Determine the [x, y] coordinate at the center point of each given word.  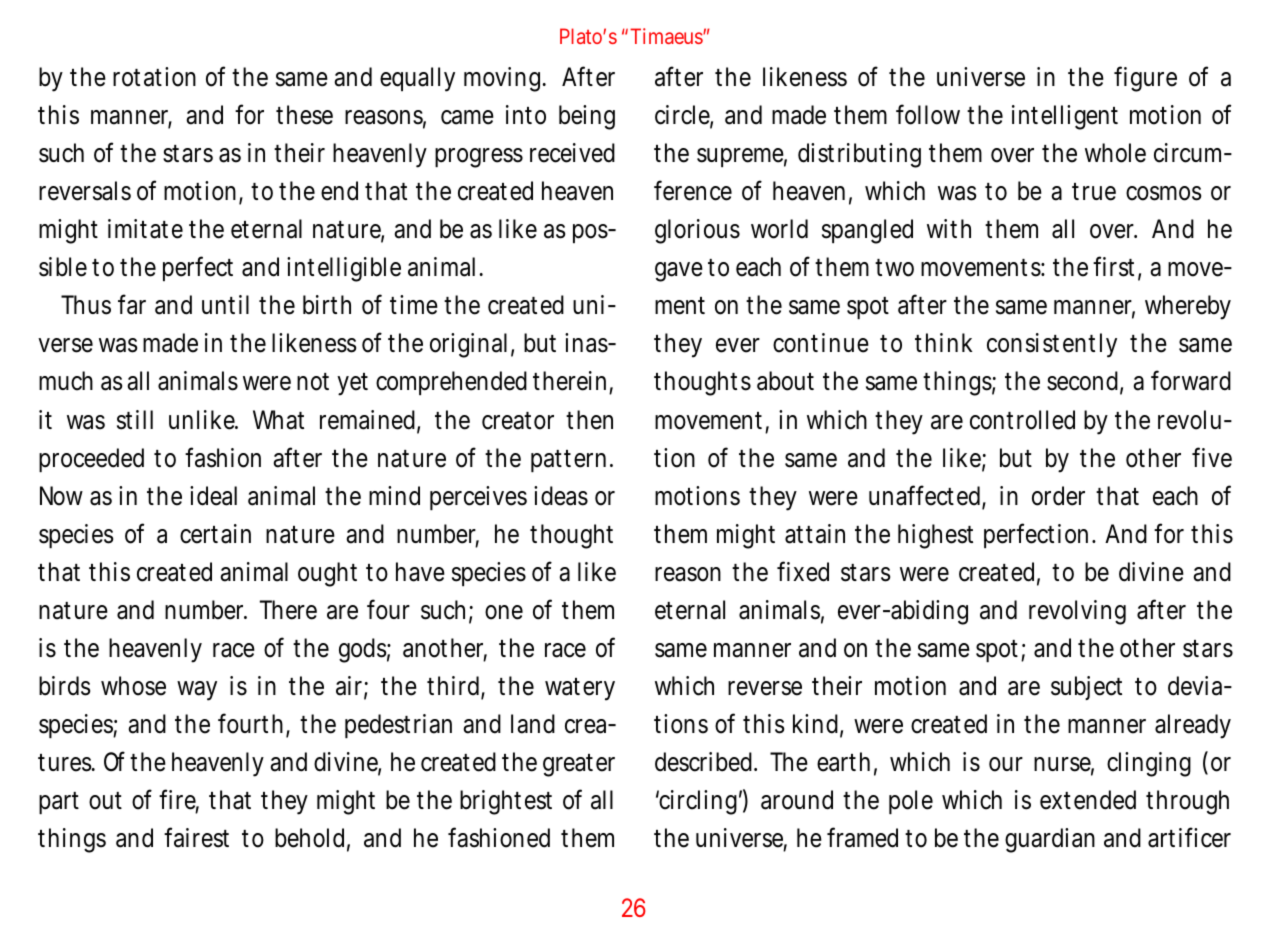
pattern [572, 461]
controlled [1022, 420]
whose [133, 686]
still [135, 420]
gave [679, 272]
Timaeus [667, 36]
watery [580, 689]
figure [1145, 79]
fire [179, 801]
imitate [145, 229]
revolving [1077, 612]
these [304, 115]
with [949, 228]
